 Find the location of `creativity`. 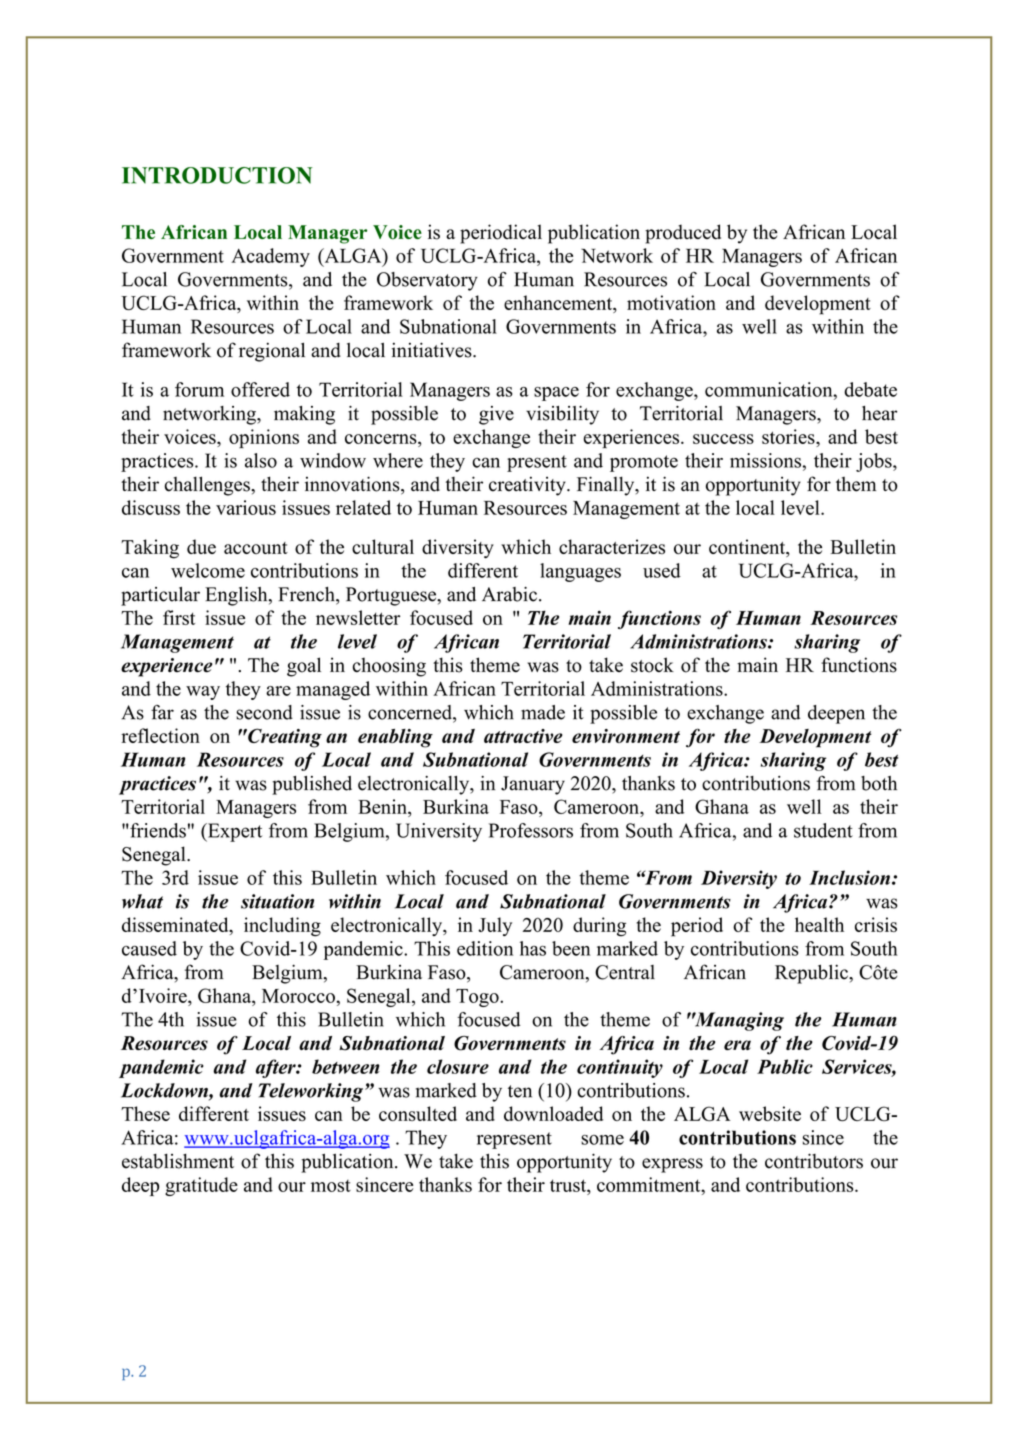

creativity is located at coordinates (528, 486).
